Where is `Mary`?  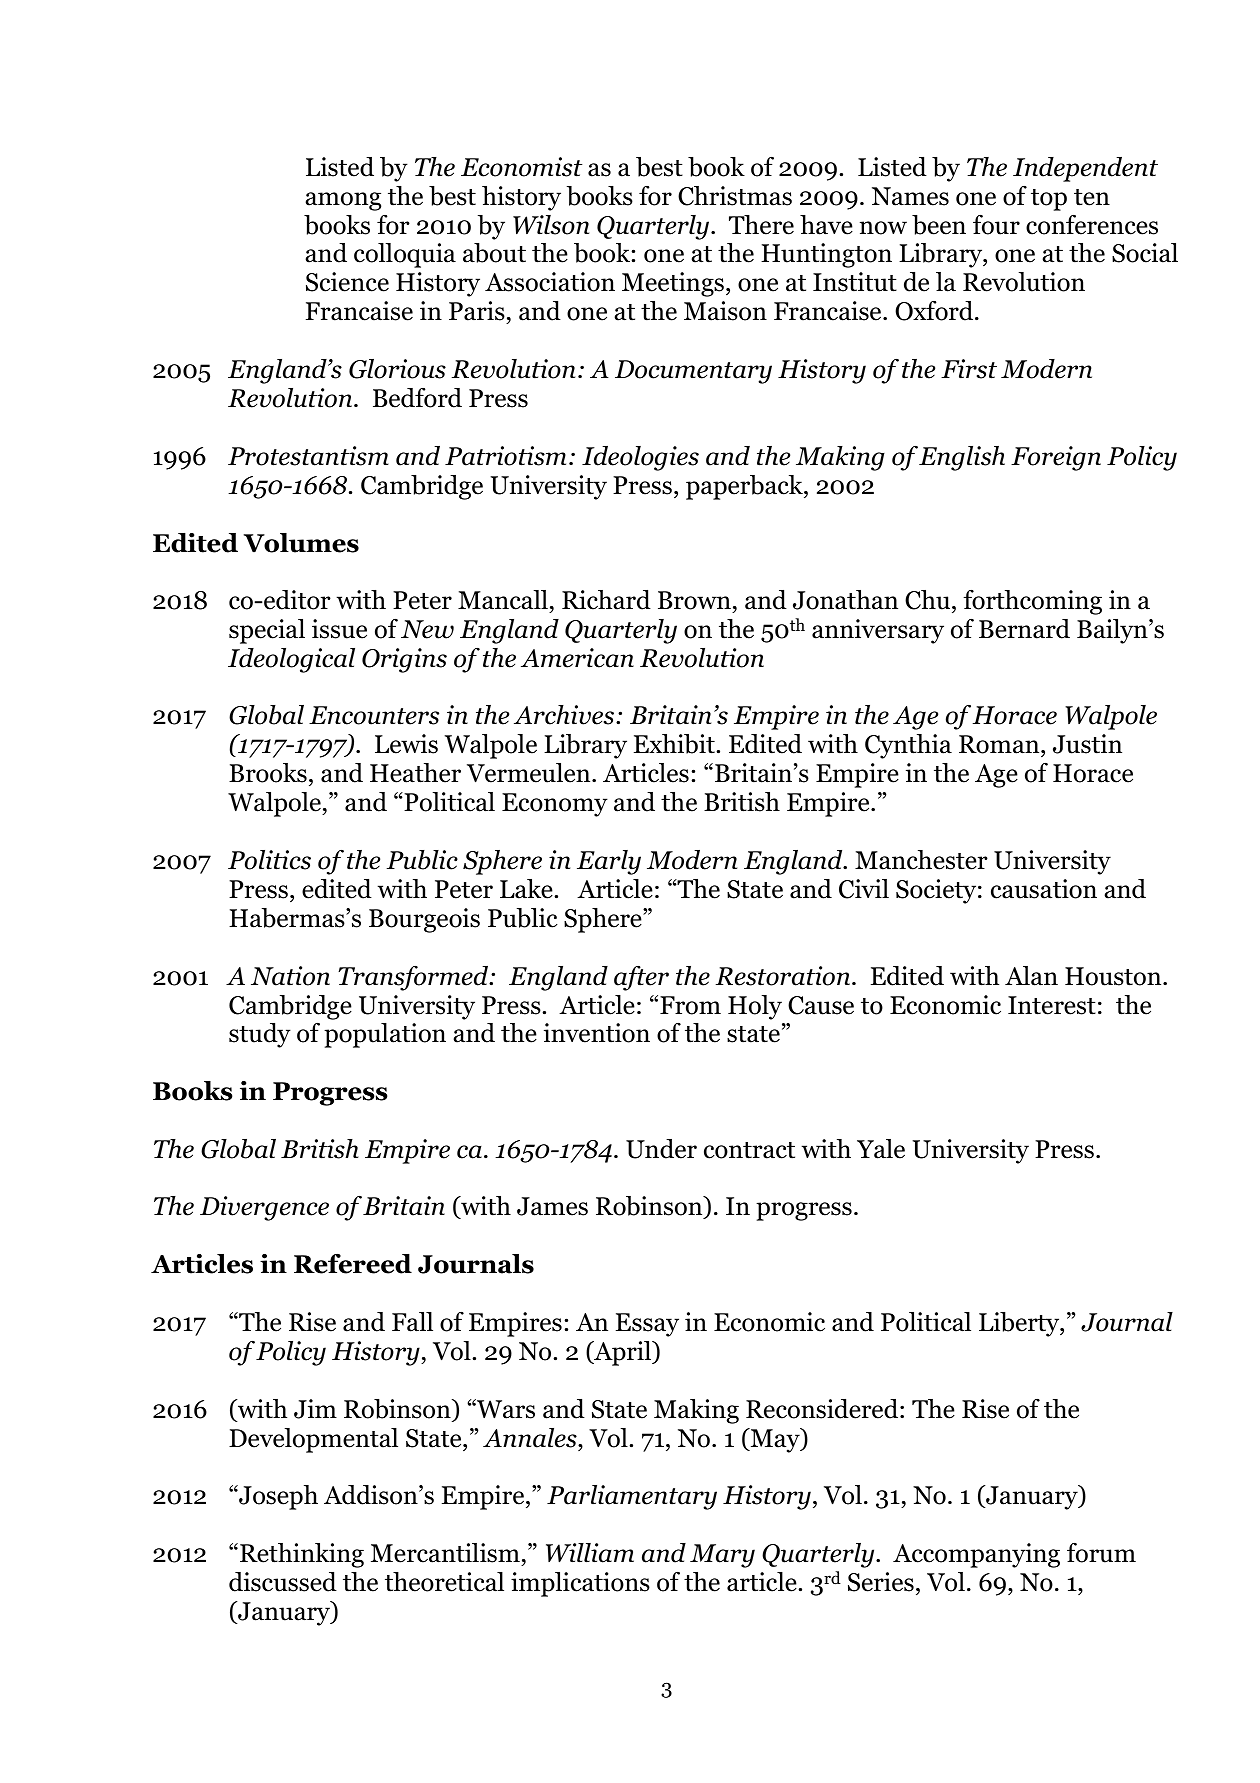
Mary is located at coordinates (722, 1556).
